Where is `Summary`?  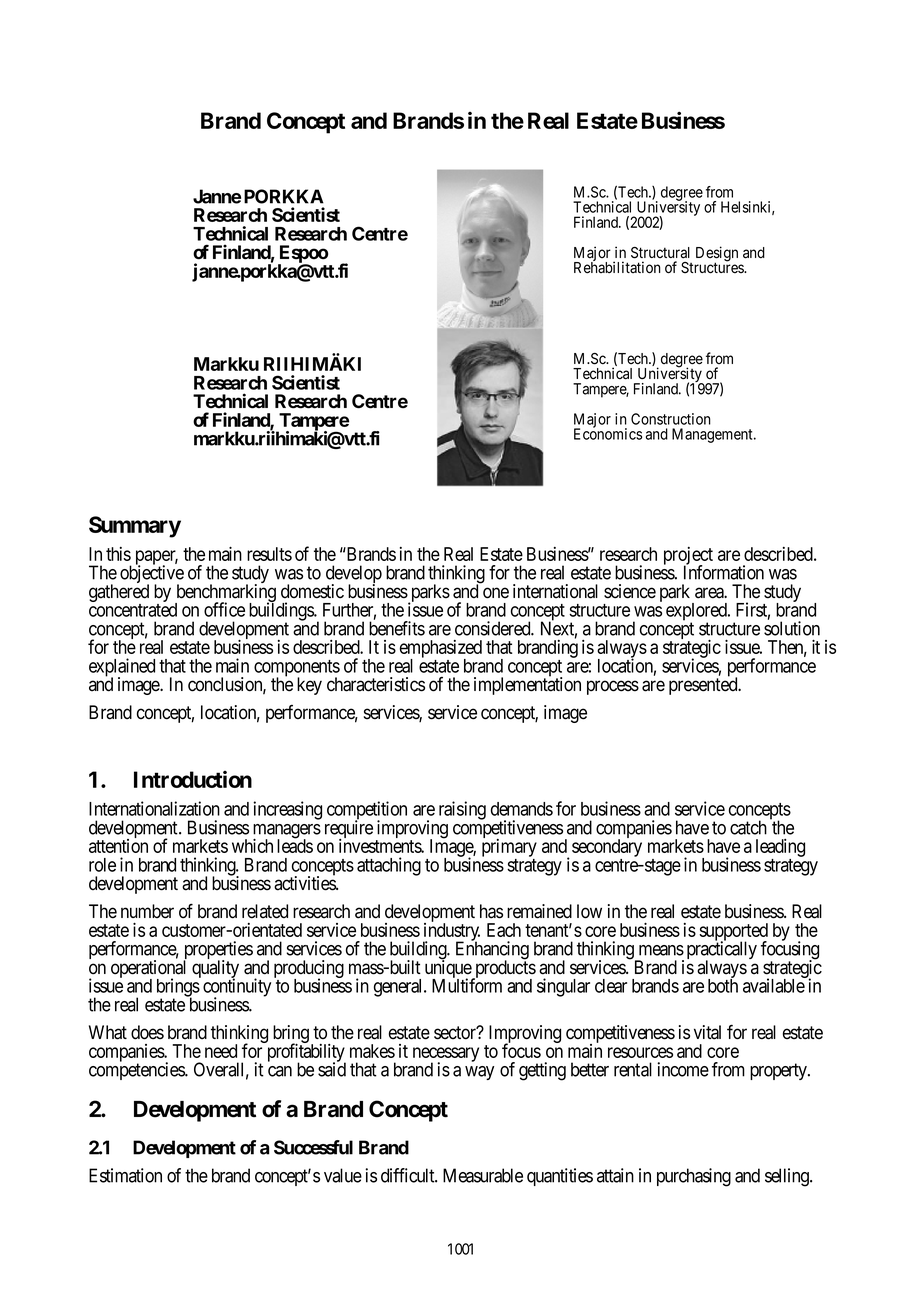
Summary is located at coordinates (135, 527).
